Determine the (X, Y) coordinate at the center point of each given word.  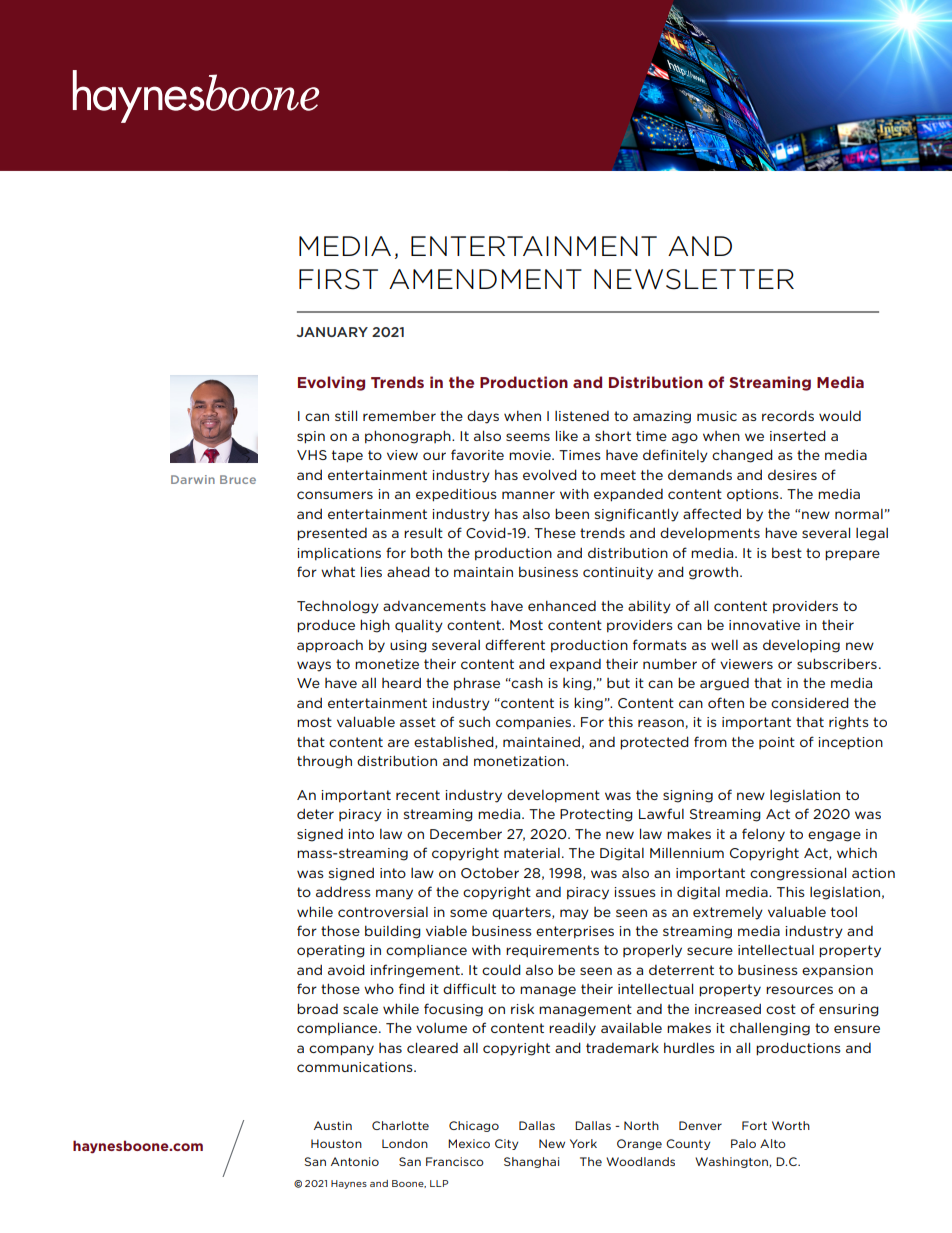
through (324, 762)
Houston (336, 1143)
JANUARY (332, 332)
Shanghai (531, 1162)
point (777, 743)
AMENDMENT (485, 279)
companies (535, 723)
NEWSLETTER (694, 279)
